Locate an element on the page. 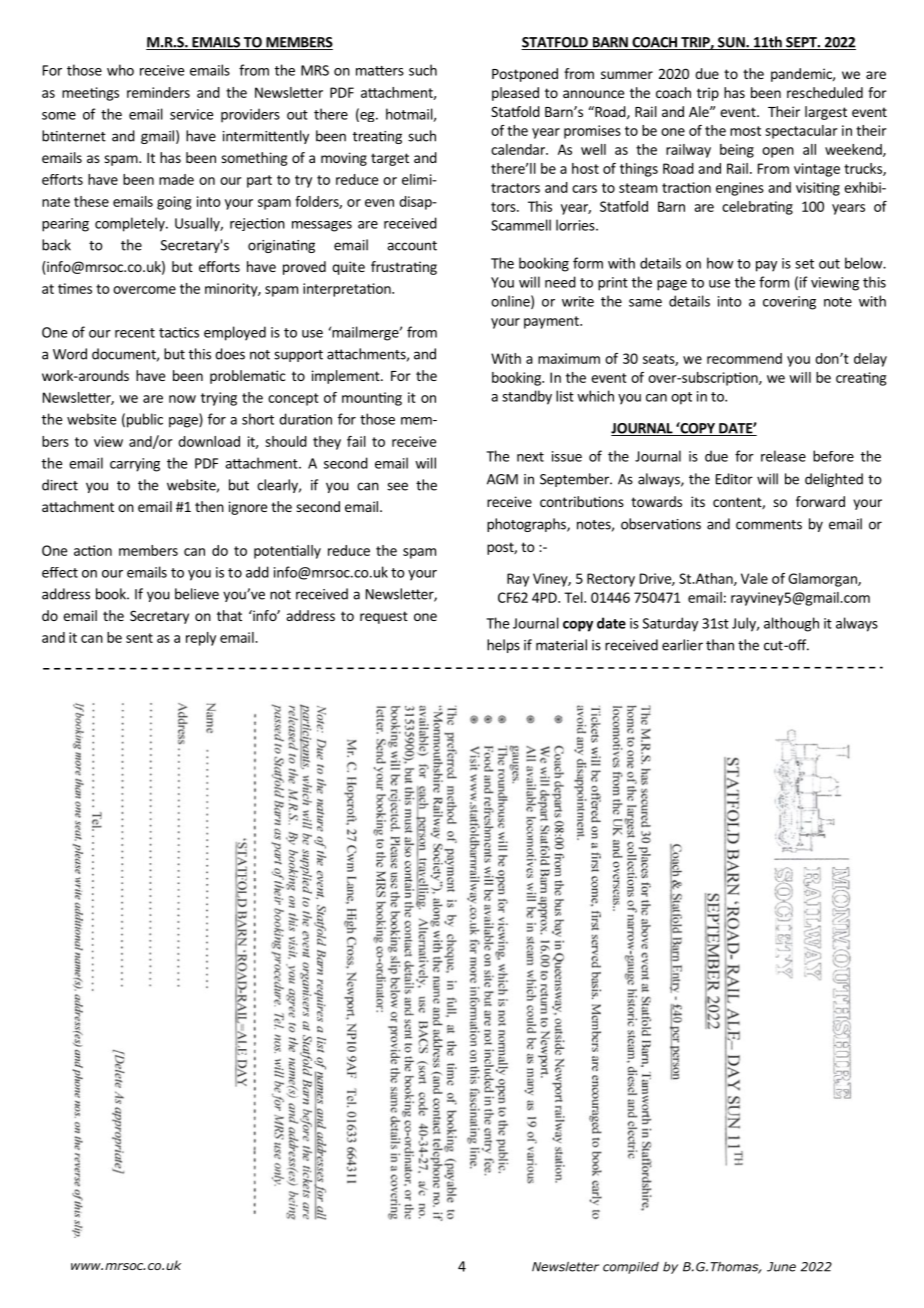 This image has height=1308, width=924. earlier is located at coordinates (682, 645).
